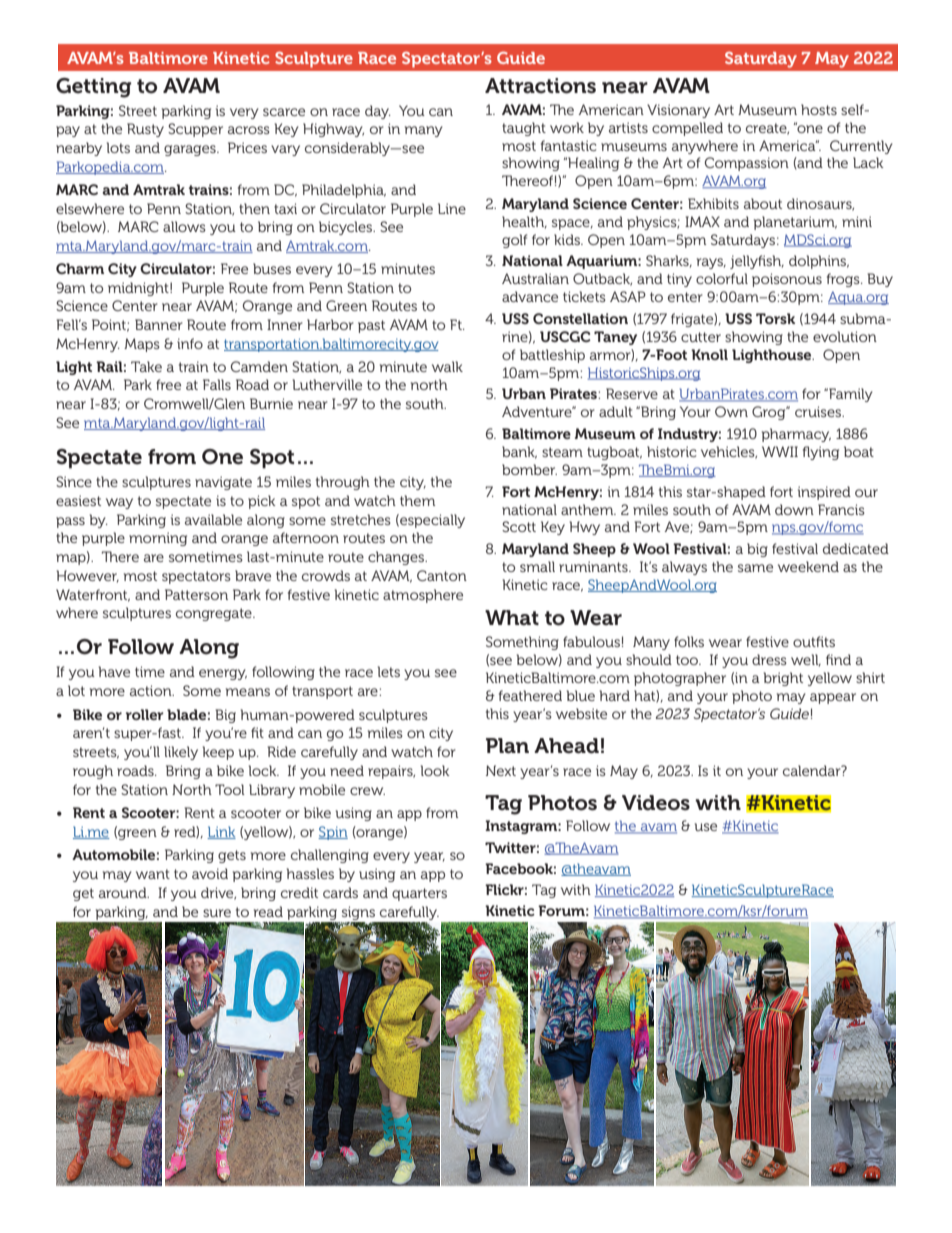 Image resolution: width=952 pixels, height=1233 pixels. What do you see at coordinates (568, 145) in the screenshot?
I see `fantastic` at bounding box center [568, 145].
